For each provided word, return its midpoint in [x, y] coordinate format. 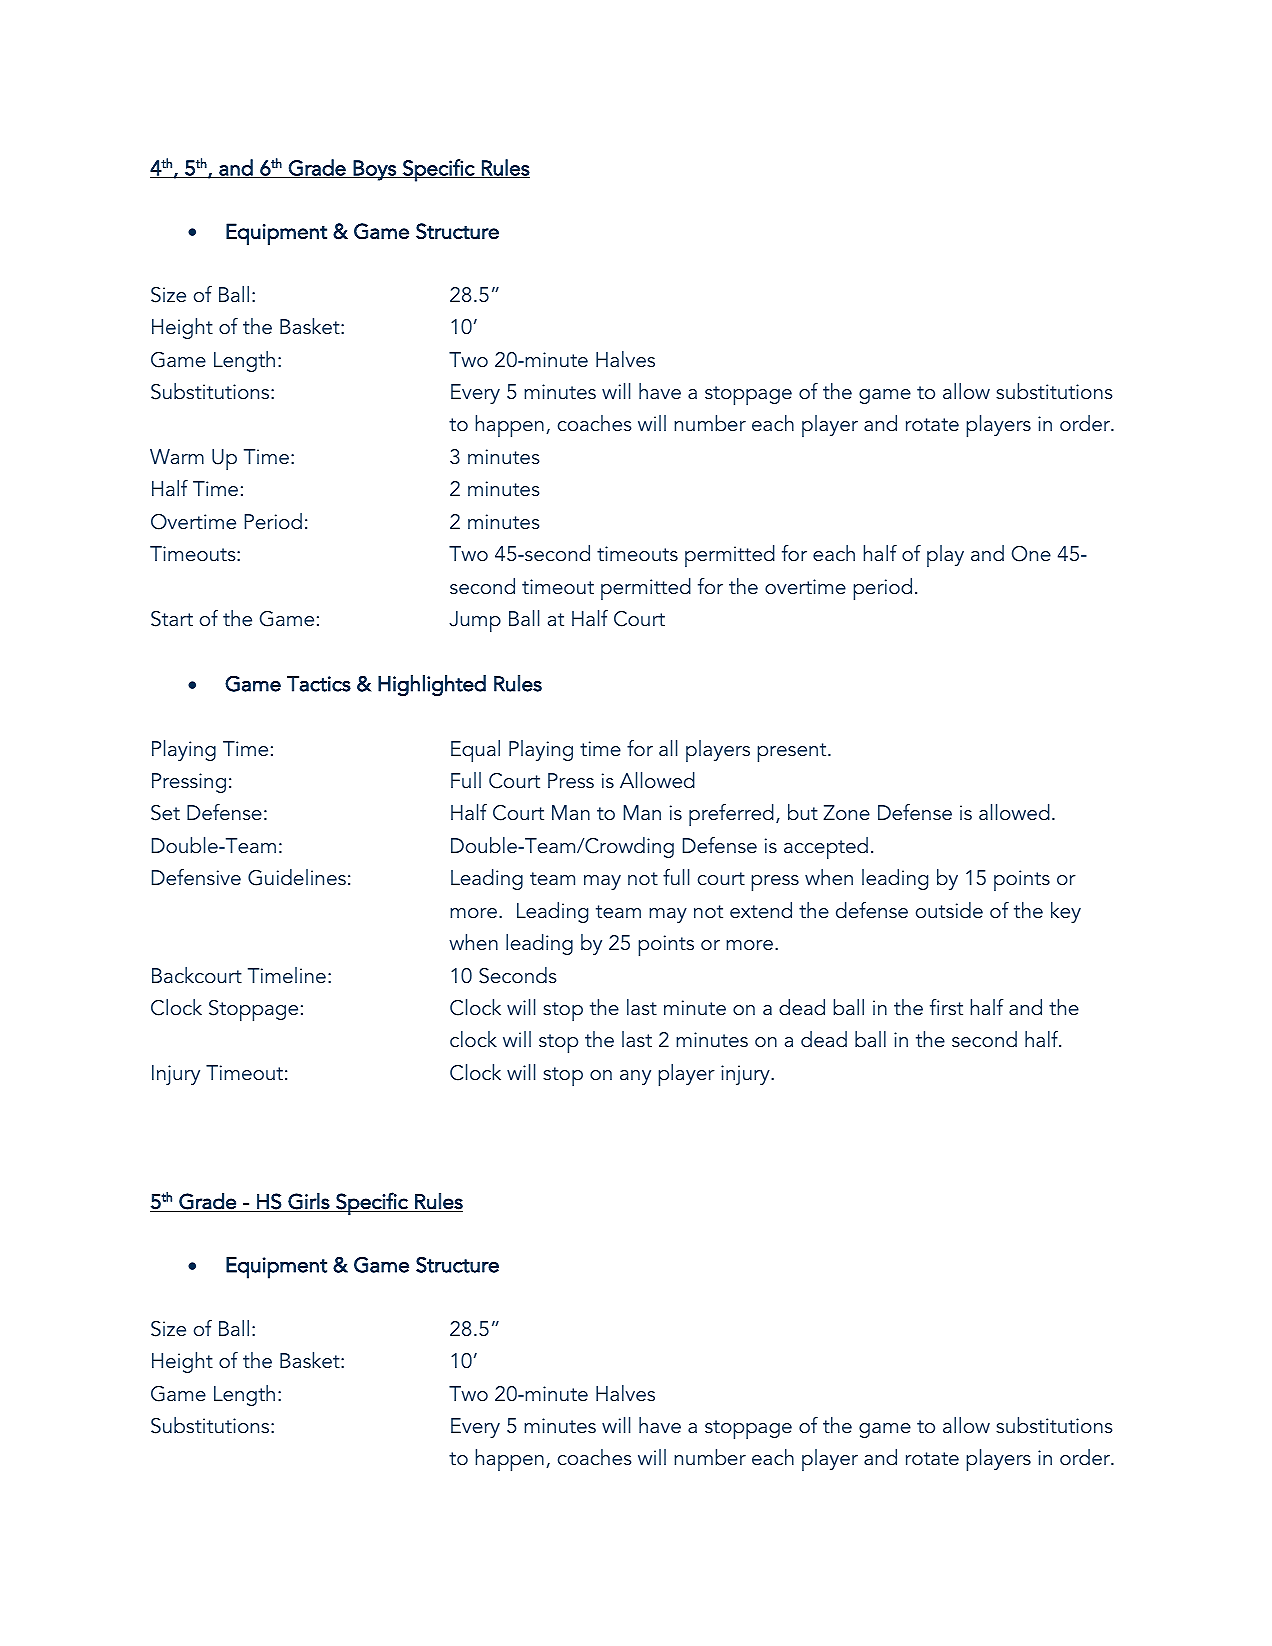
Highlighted [432, 686]
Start [172, 619]
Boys [375, 170]
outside [949, 910]
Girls [309, 1202]
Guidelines [297, 877]
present [793, 752]
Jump [475, 621]
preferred [731, 815]
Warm [177, 456]
